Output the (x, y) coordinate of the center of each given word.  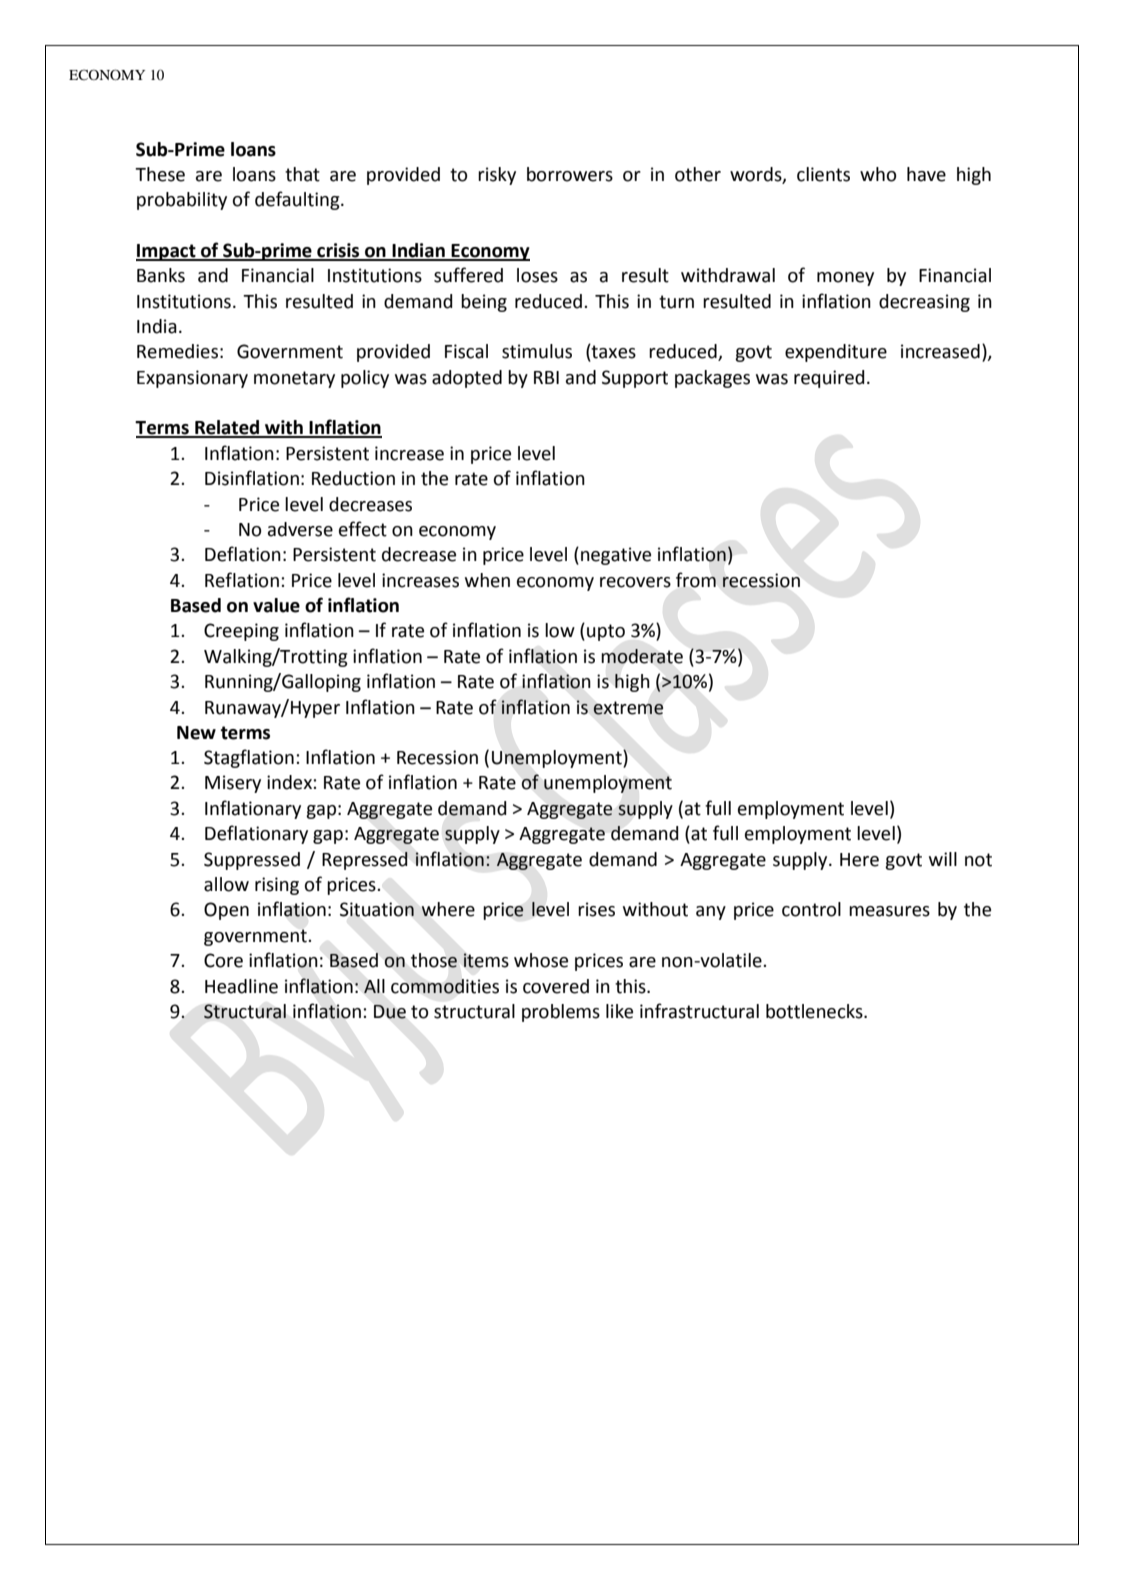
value (276, 605)
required (829, 379)
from (696, 580)
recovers (635, 582)
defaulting (298, 200)
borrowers (570, 174)
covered (556, 986)
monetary (294, 379)
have (926, 174)
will (943, 859)
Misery (233, 784)
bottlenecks (815, 1011)
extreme (628, 708)
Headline (241, 986)
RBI (546, 377)
